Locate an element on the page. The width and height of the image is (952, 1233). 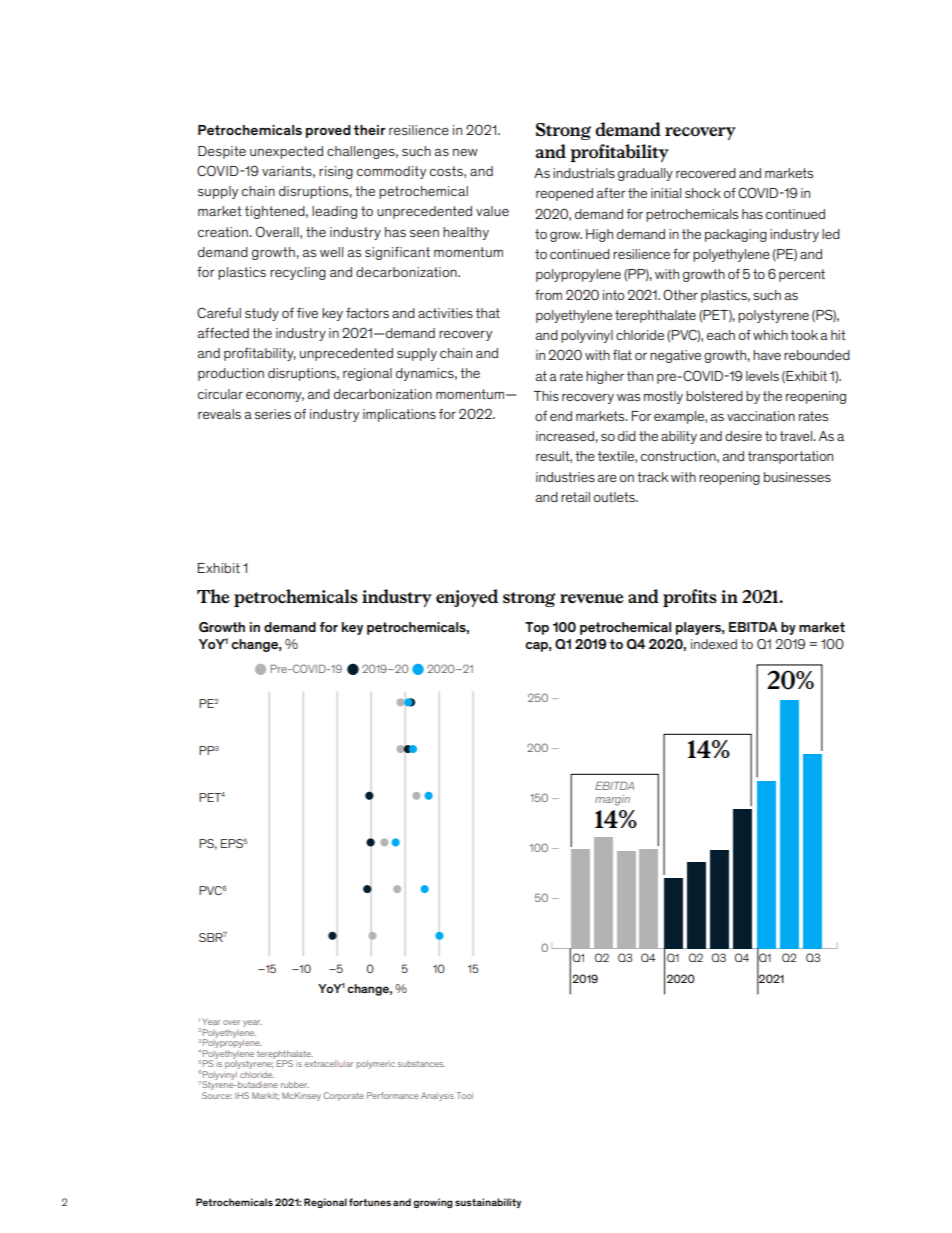
shock is located at coordinates (703, 193).
